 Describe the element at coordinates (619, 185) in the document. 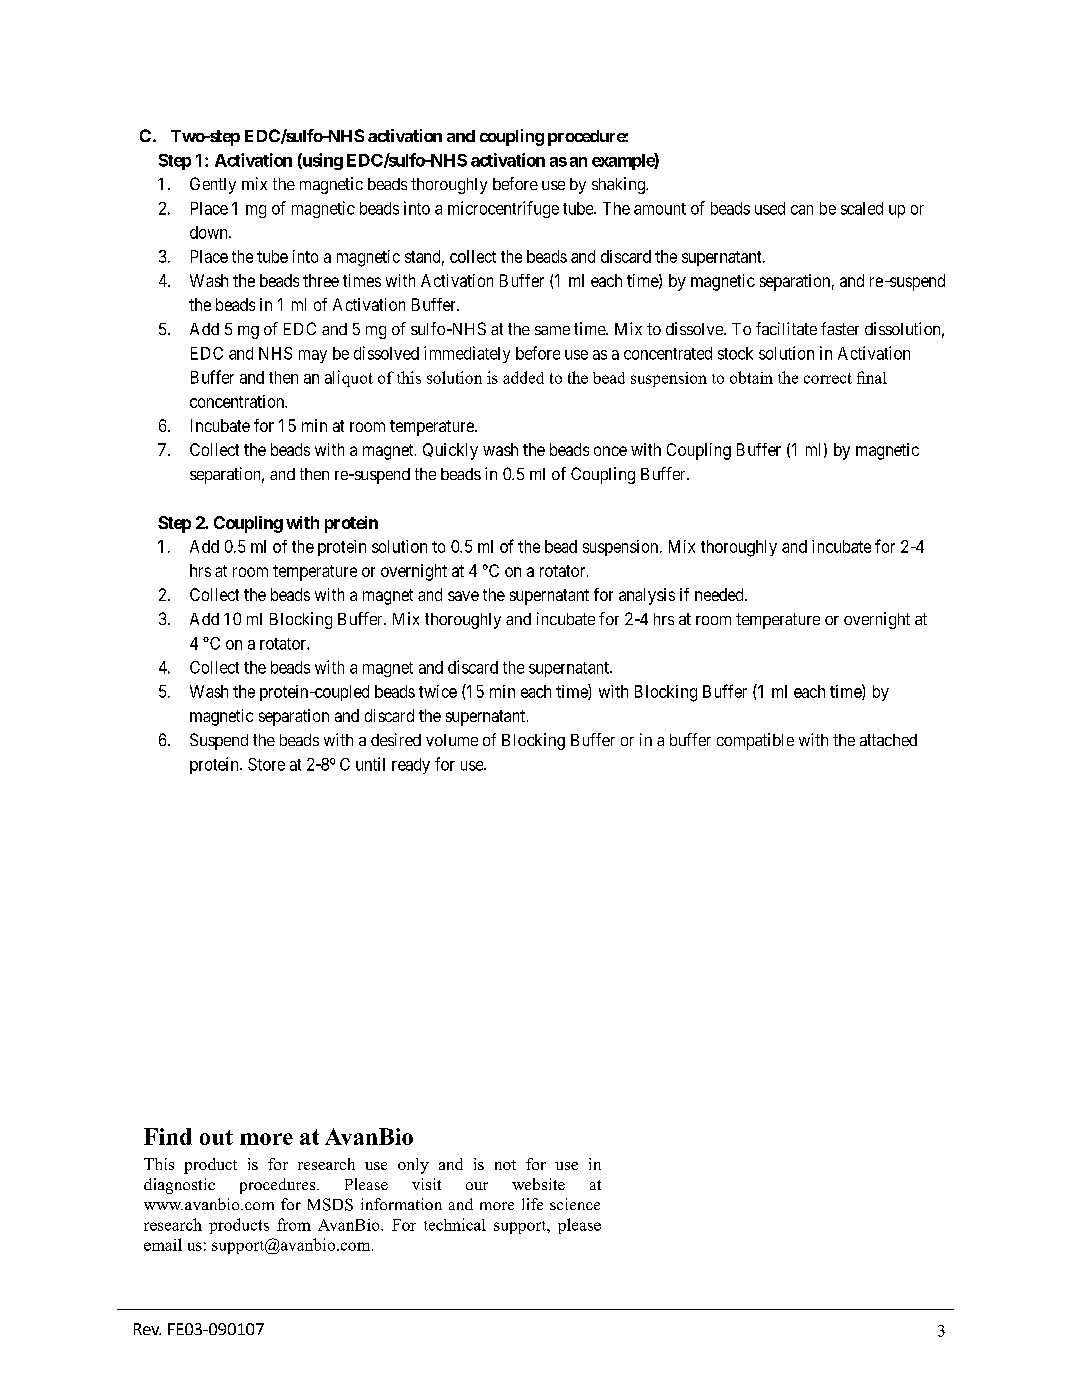

I see `shaking` at that location.
